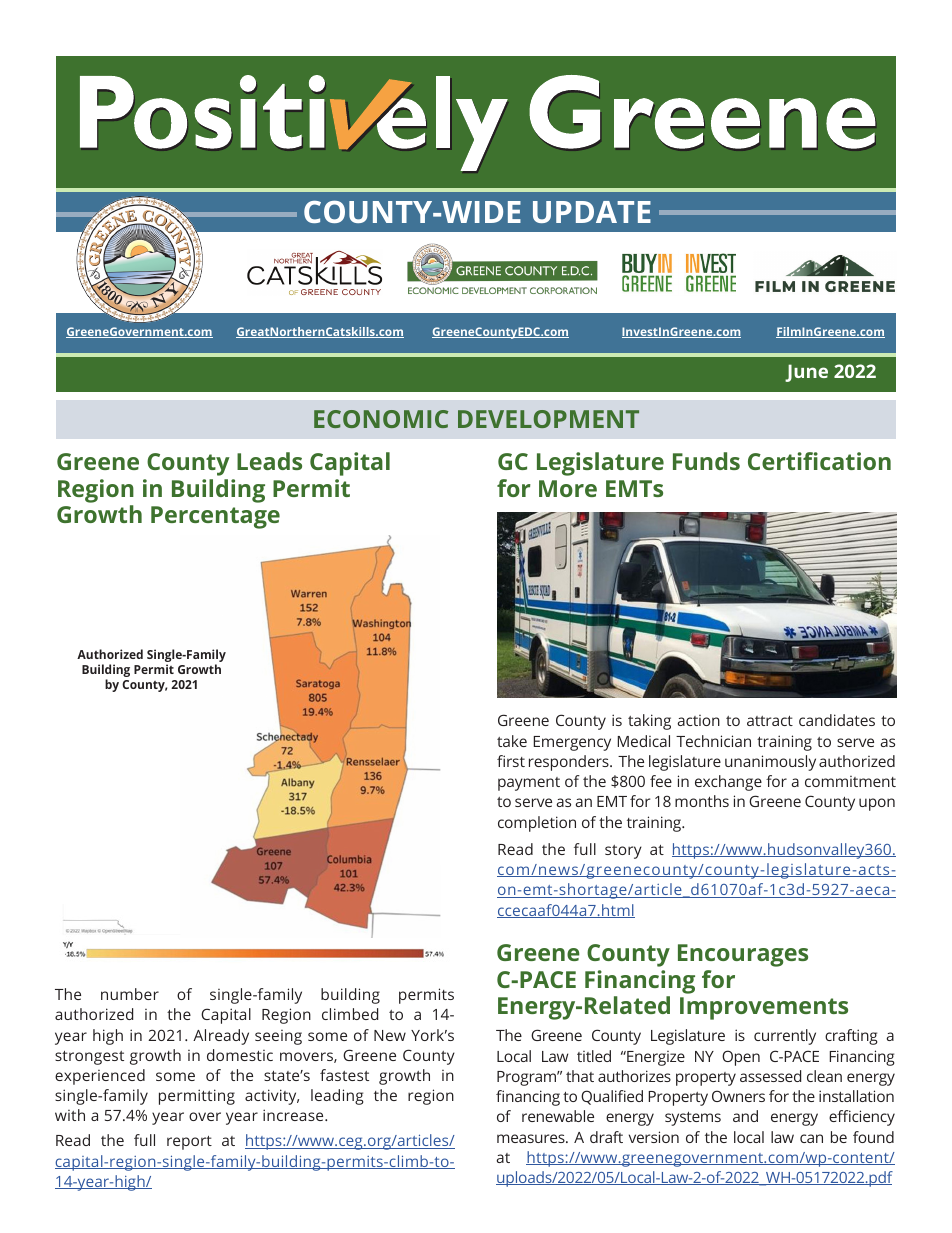  Describe the element at coordinates (381, 419) in the image. I see `ECONOMIC` at that location.
